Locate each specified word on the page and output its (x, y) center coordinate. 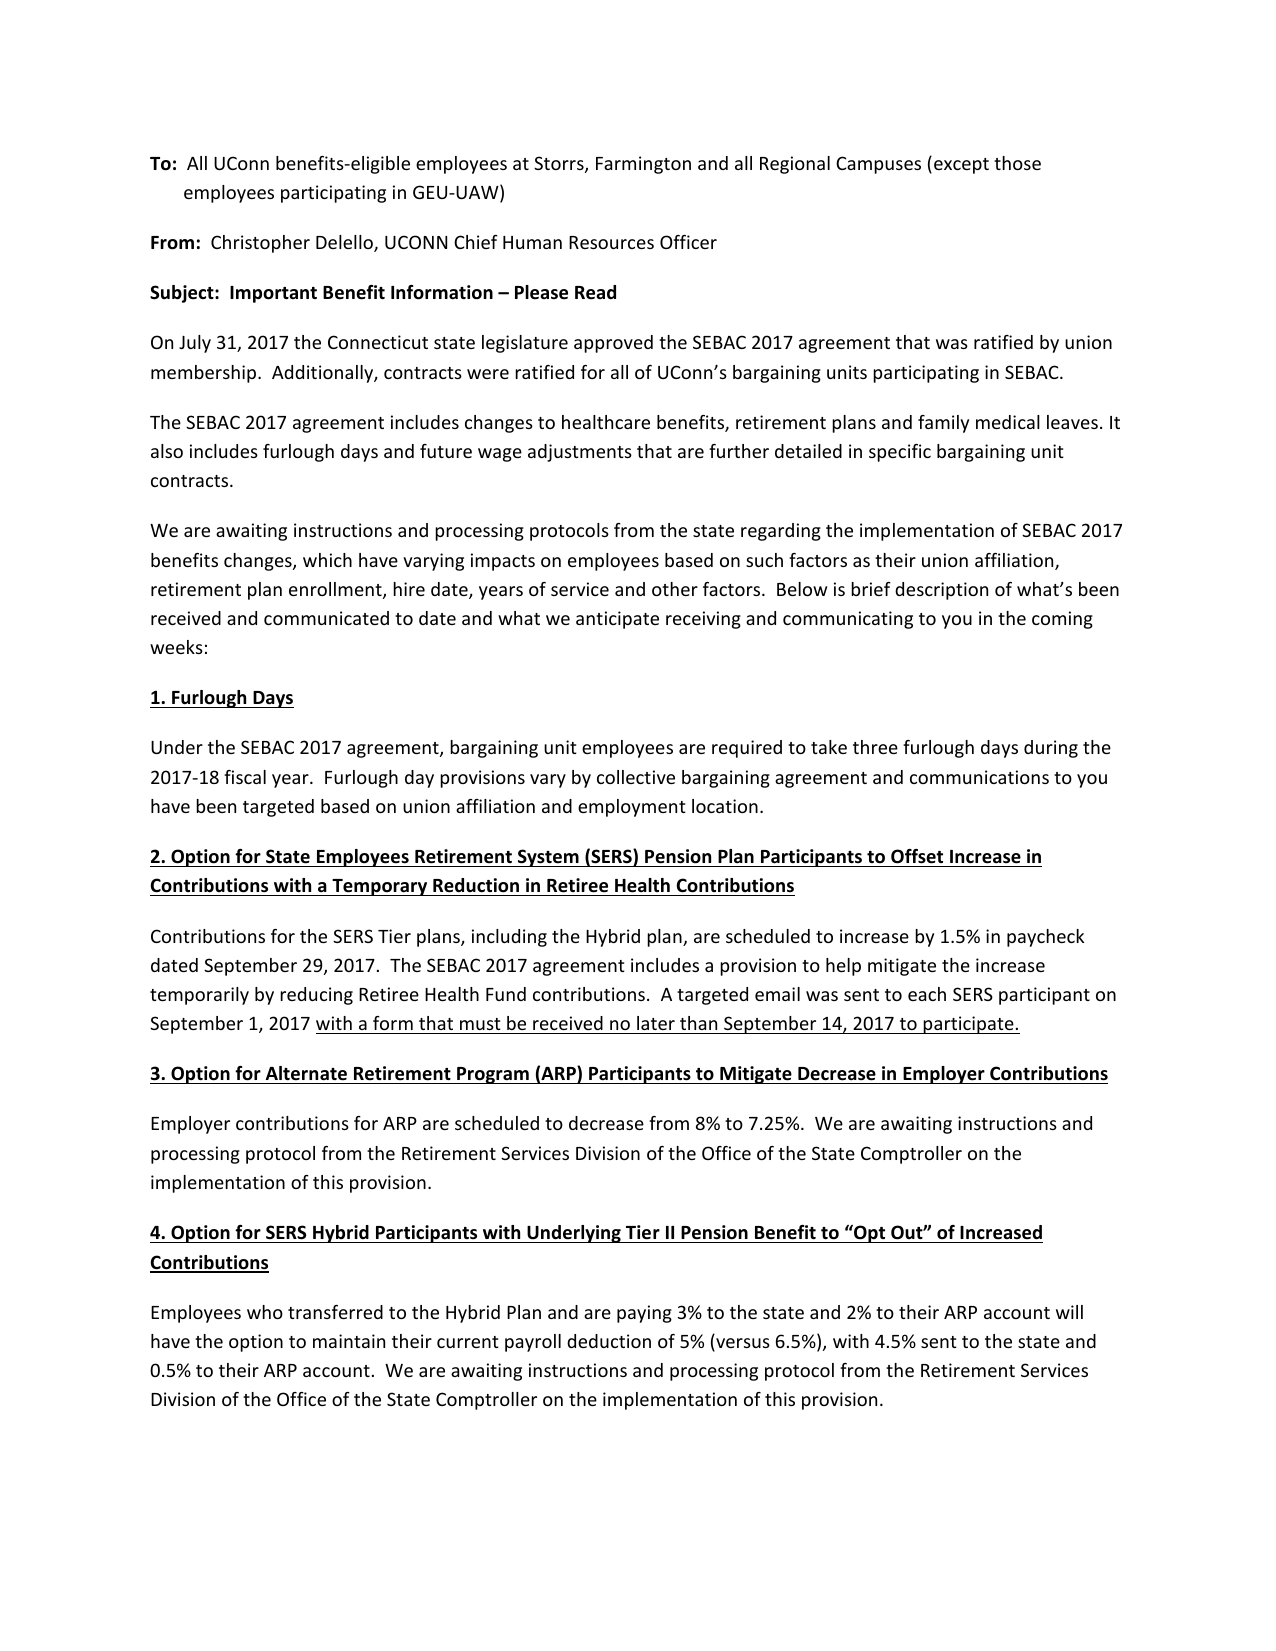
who (265, 1312)
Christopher (260, 244)
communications (979, 777)
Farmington (643, 165)
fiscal (245, 777)
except (961, 166)
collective (636, 777)
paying (644, 1314)
